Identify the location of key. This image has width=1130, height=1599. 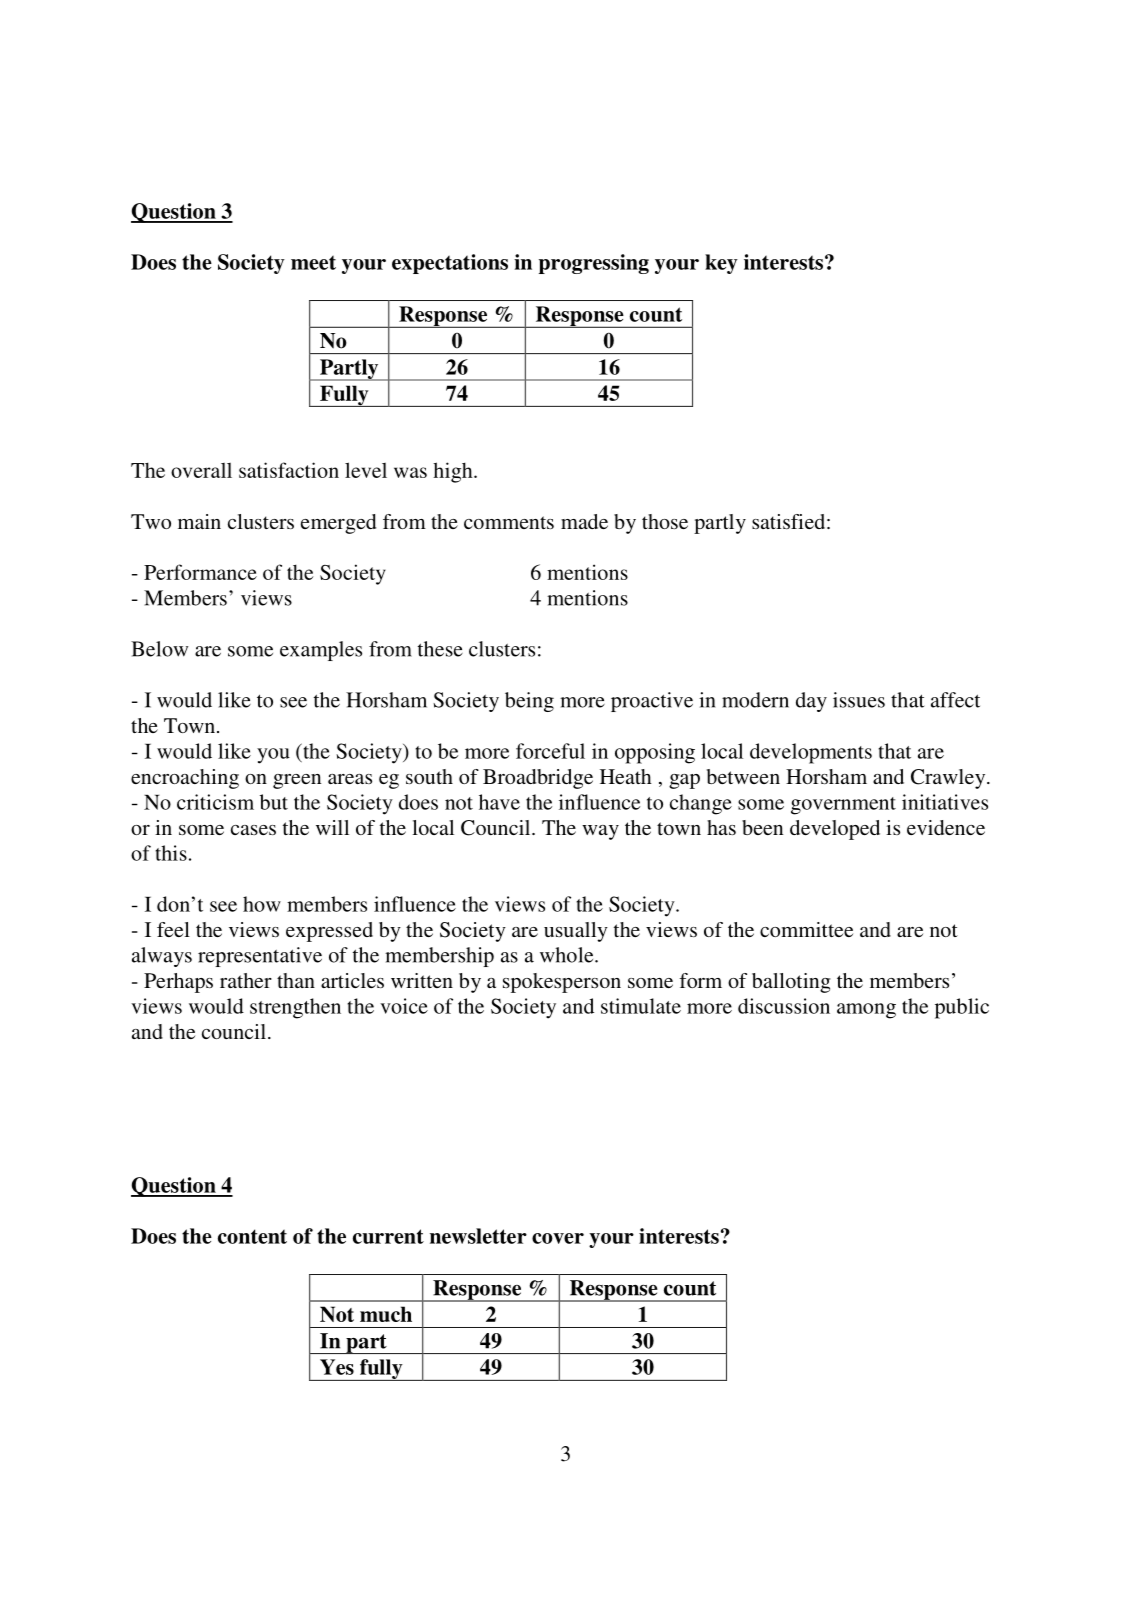
(721, 264).
